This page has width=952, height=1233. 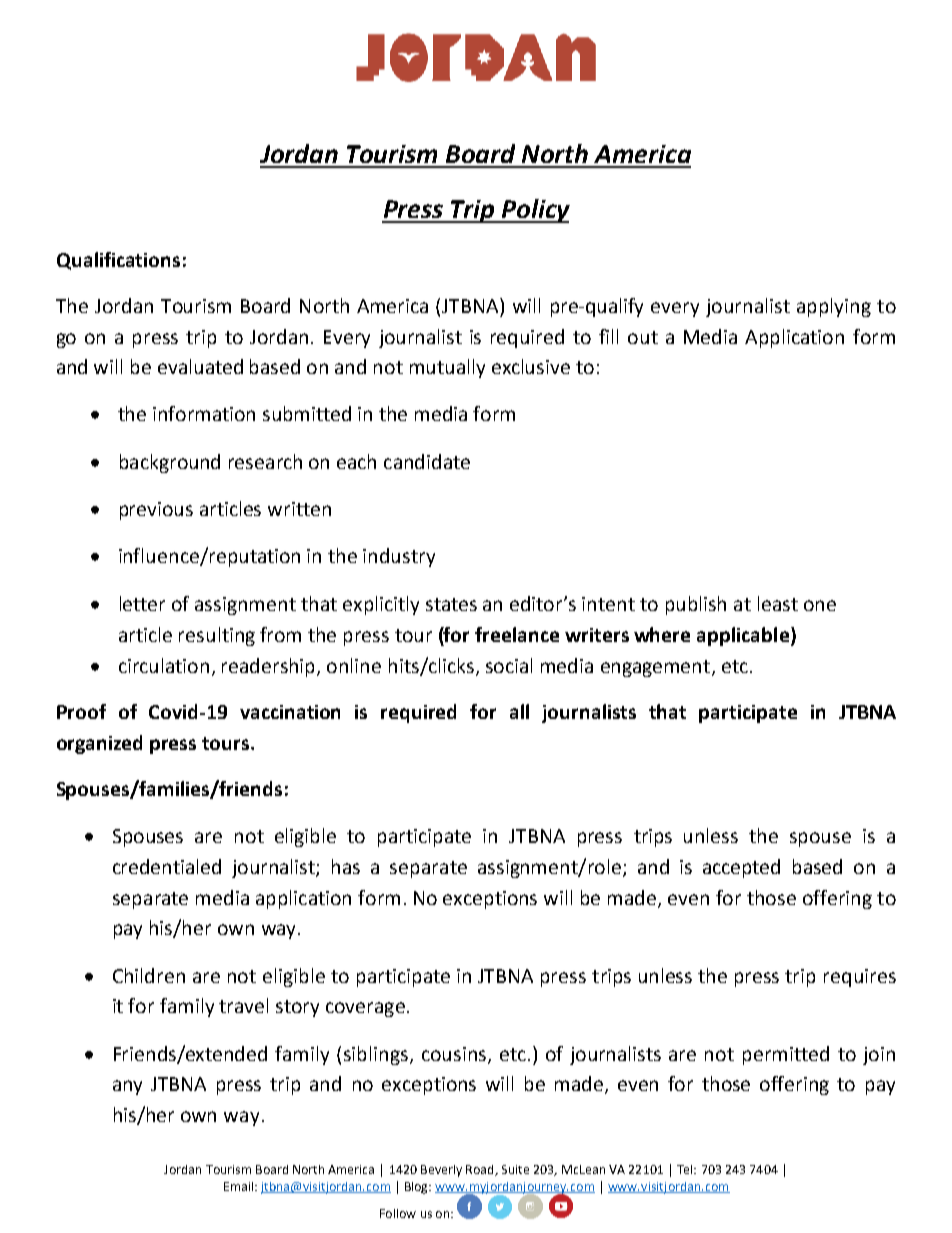 What do you see at coordinates (238, 1186) in the page?
I see `Email` at bounding box center [238, 1186].
